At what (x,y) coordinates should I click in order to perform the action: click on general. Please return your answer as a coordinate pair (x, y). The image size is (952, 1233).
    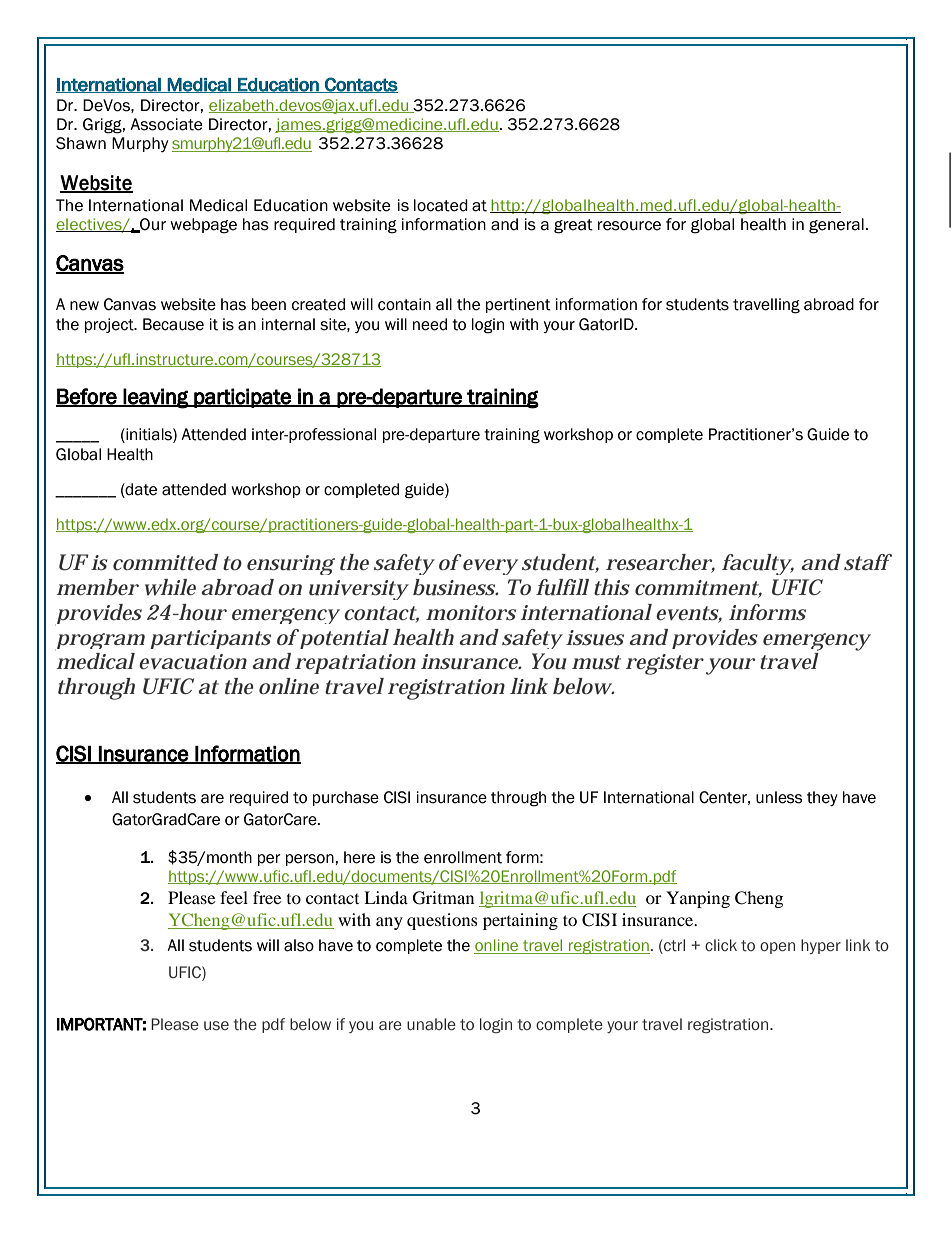
    Looking at the image, I should click on (837, 226).
